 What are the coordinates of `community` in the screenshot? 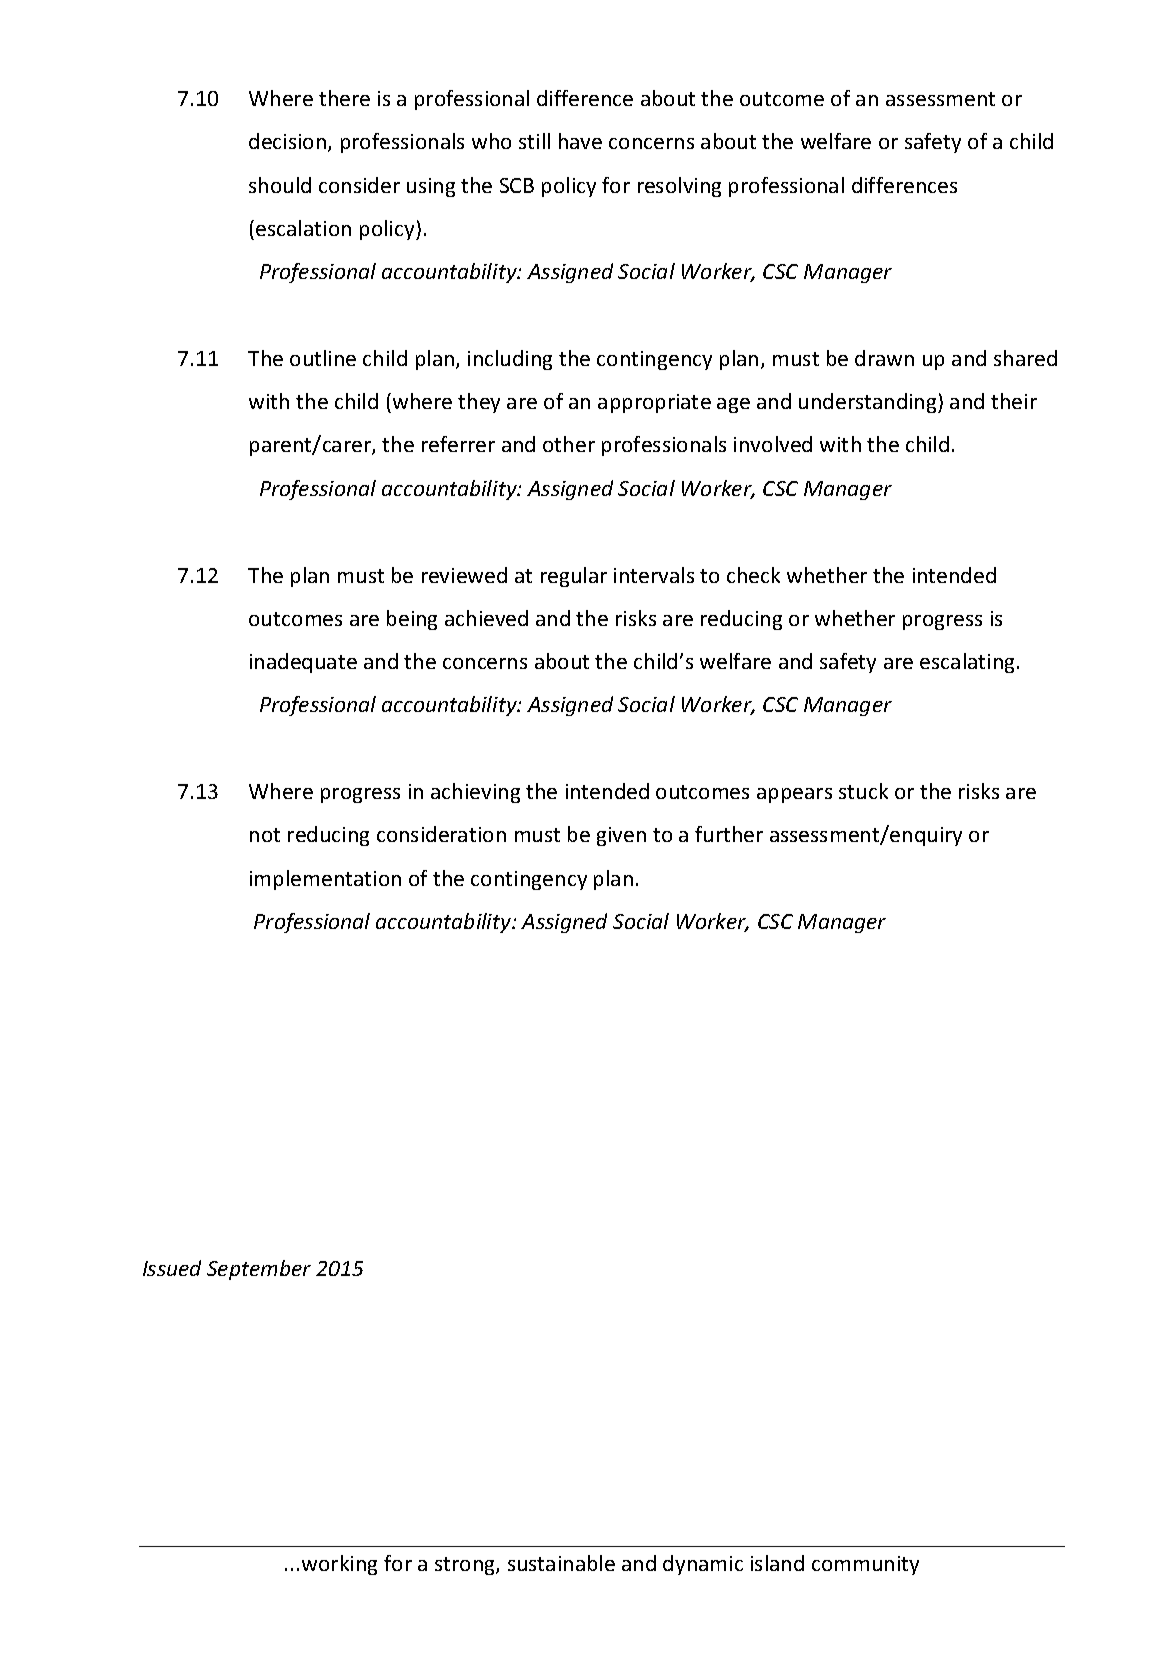 It's located at (865, 1565).
